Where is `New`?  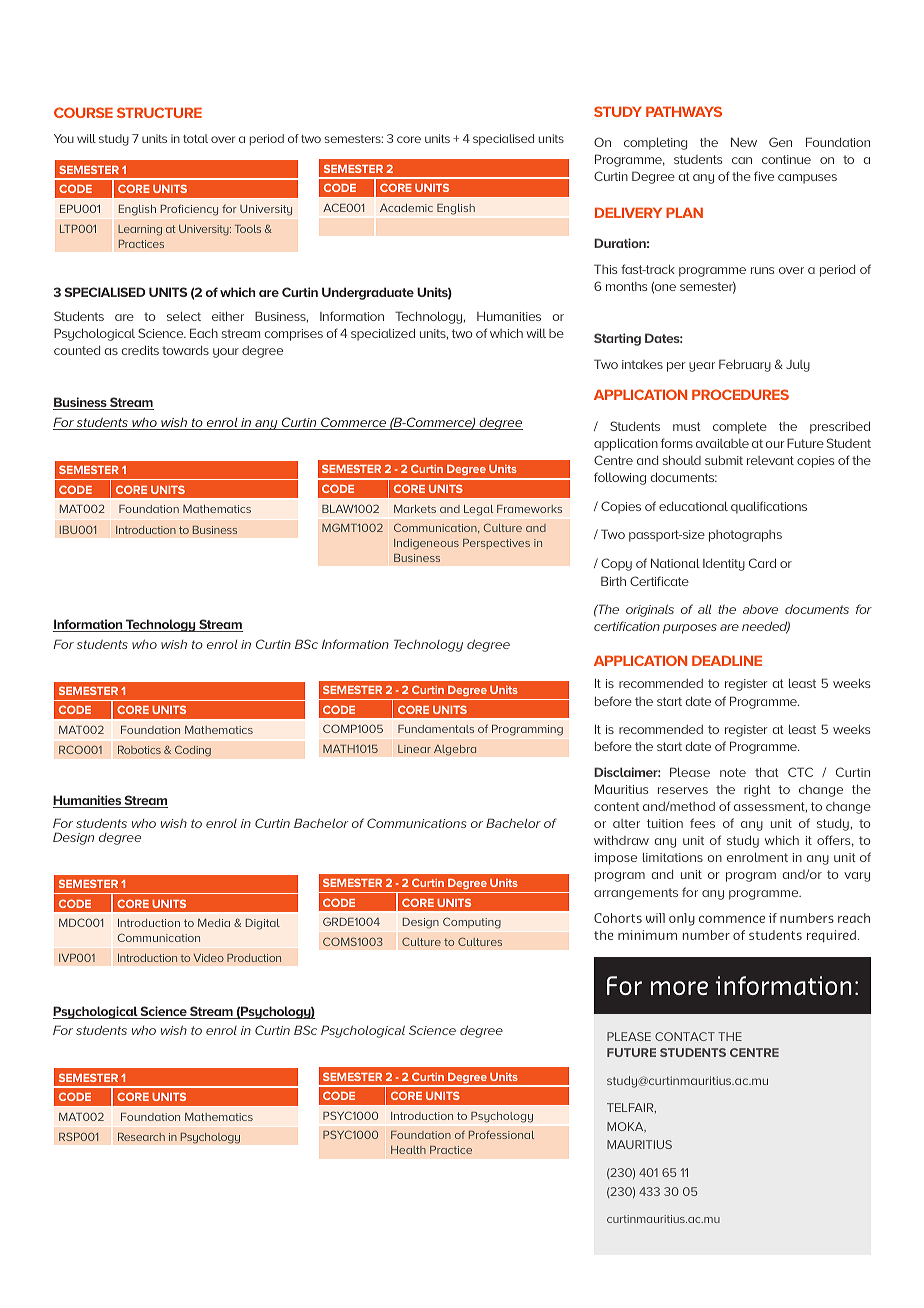
New is located at coordinates (744, 142).
